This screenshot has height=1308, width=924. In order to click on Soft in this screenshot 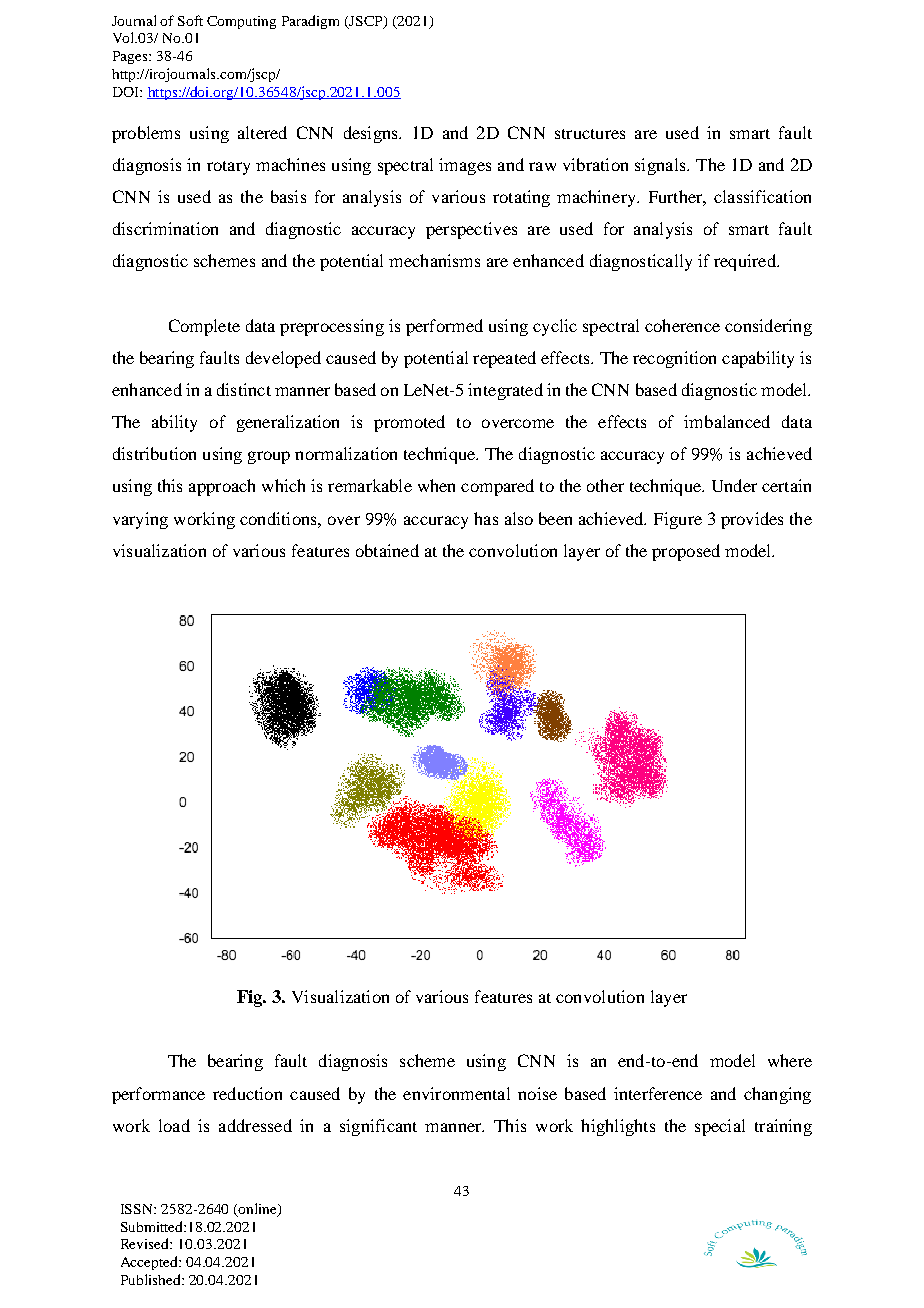, I will do `click(190, 20)`.
